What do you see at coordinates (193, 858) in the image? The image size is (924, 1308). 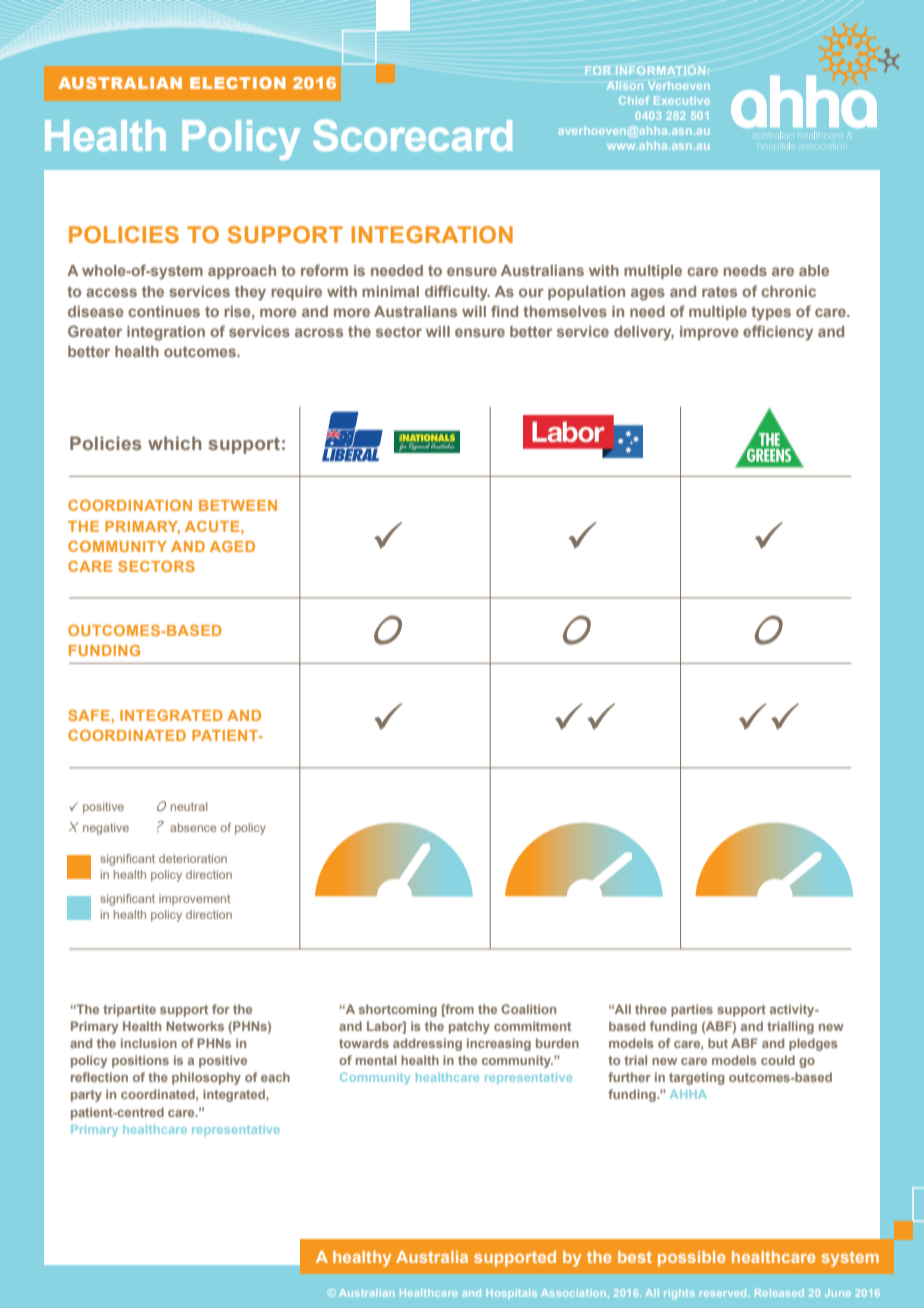 I see `deterioration` at bounding box center [193, 858].
